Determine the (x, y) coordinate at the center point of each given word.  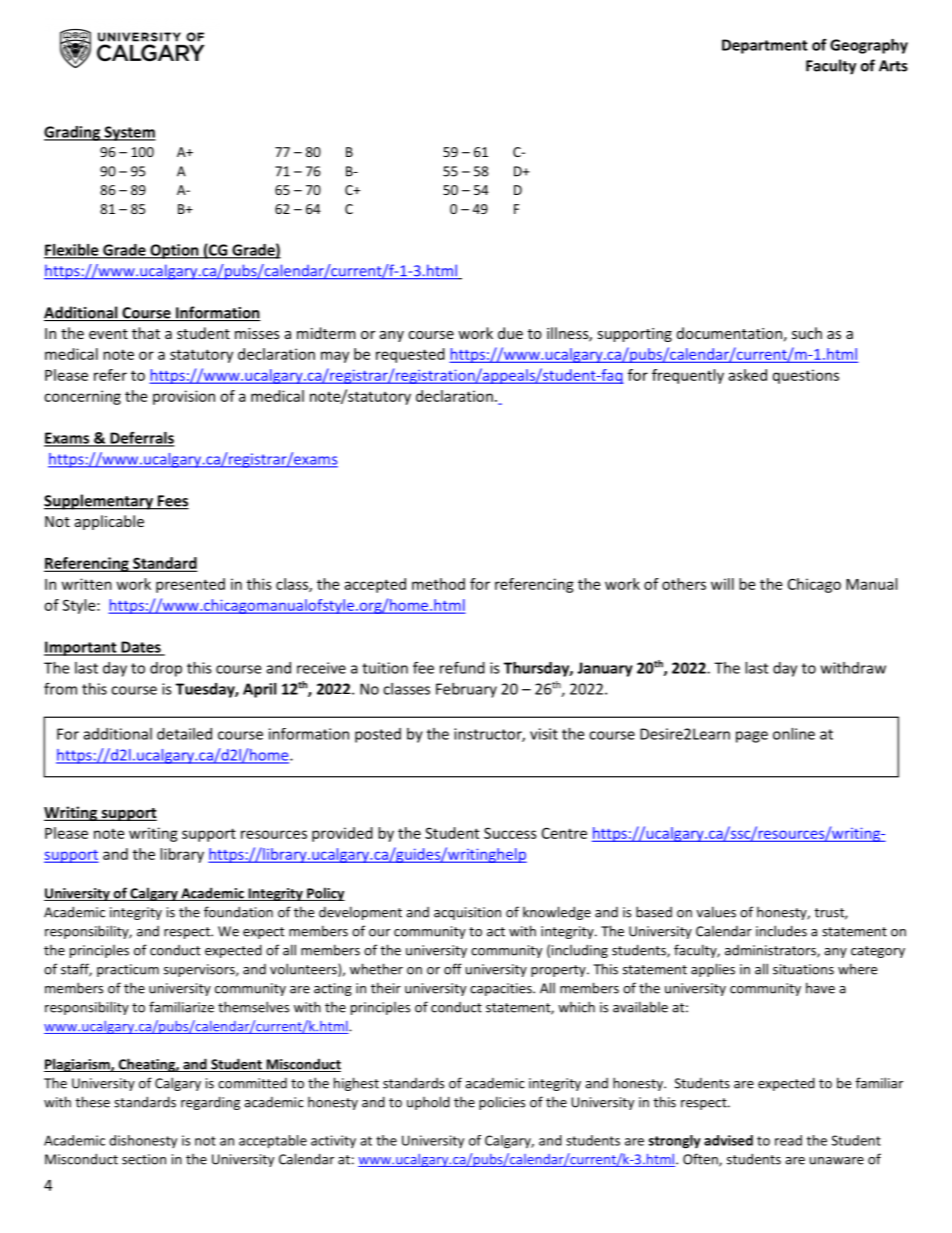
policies (502, 1103)
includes (781, 931)
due (510, 333)
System (129, 133)
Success (510, 833)
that (146, 333)
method (438, 584)
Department (765, 46)
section (144, 1159)
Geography (869, 46)
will (722, 584)
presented (190, 585)
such (807, 333)
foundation (238, 912)
